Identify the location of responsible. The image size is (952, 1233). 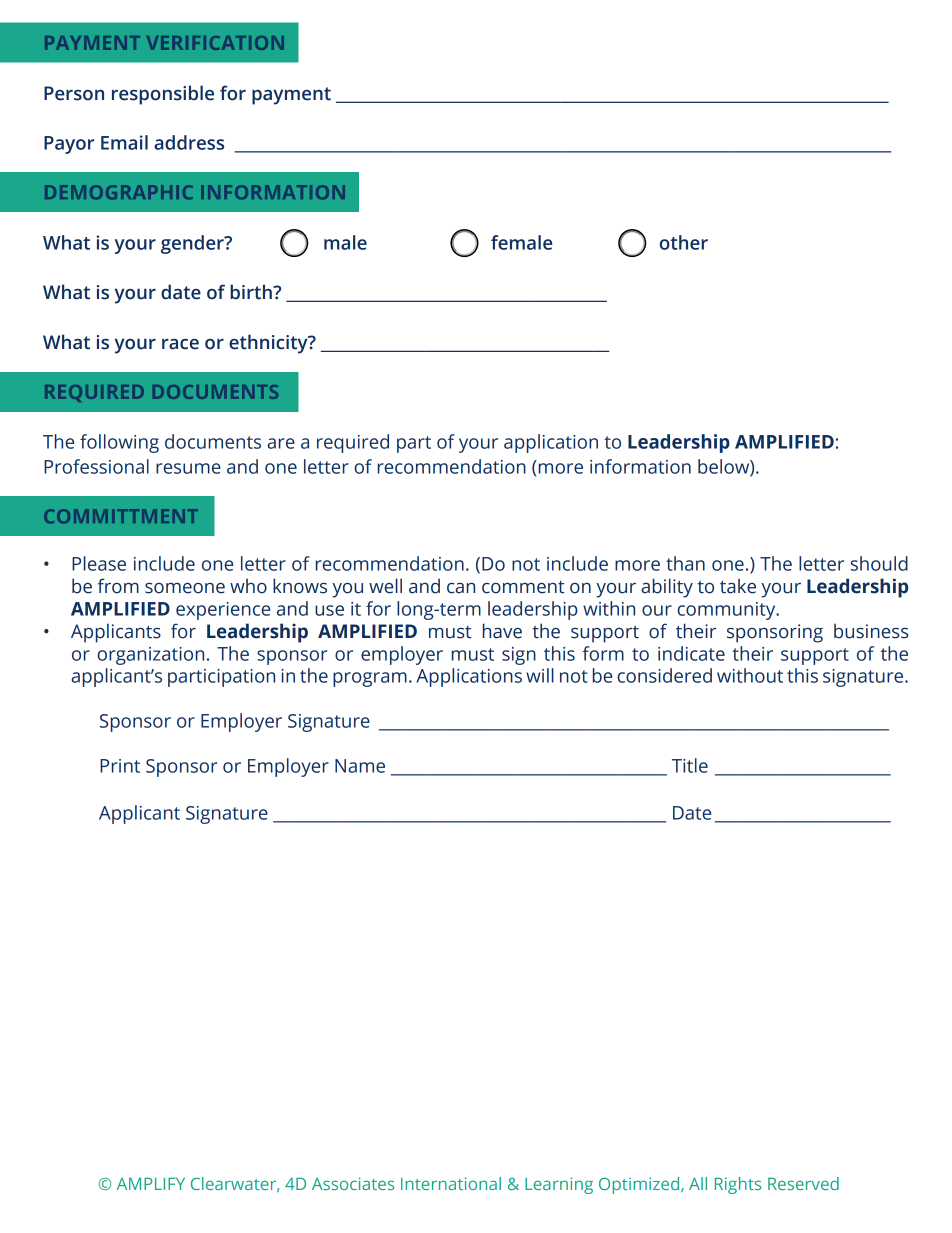
(163, 95).
